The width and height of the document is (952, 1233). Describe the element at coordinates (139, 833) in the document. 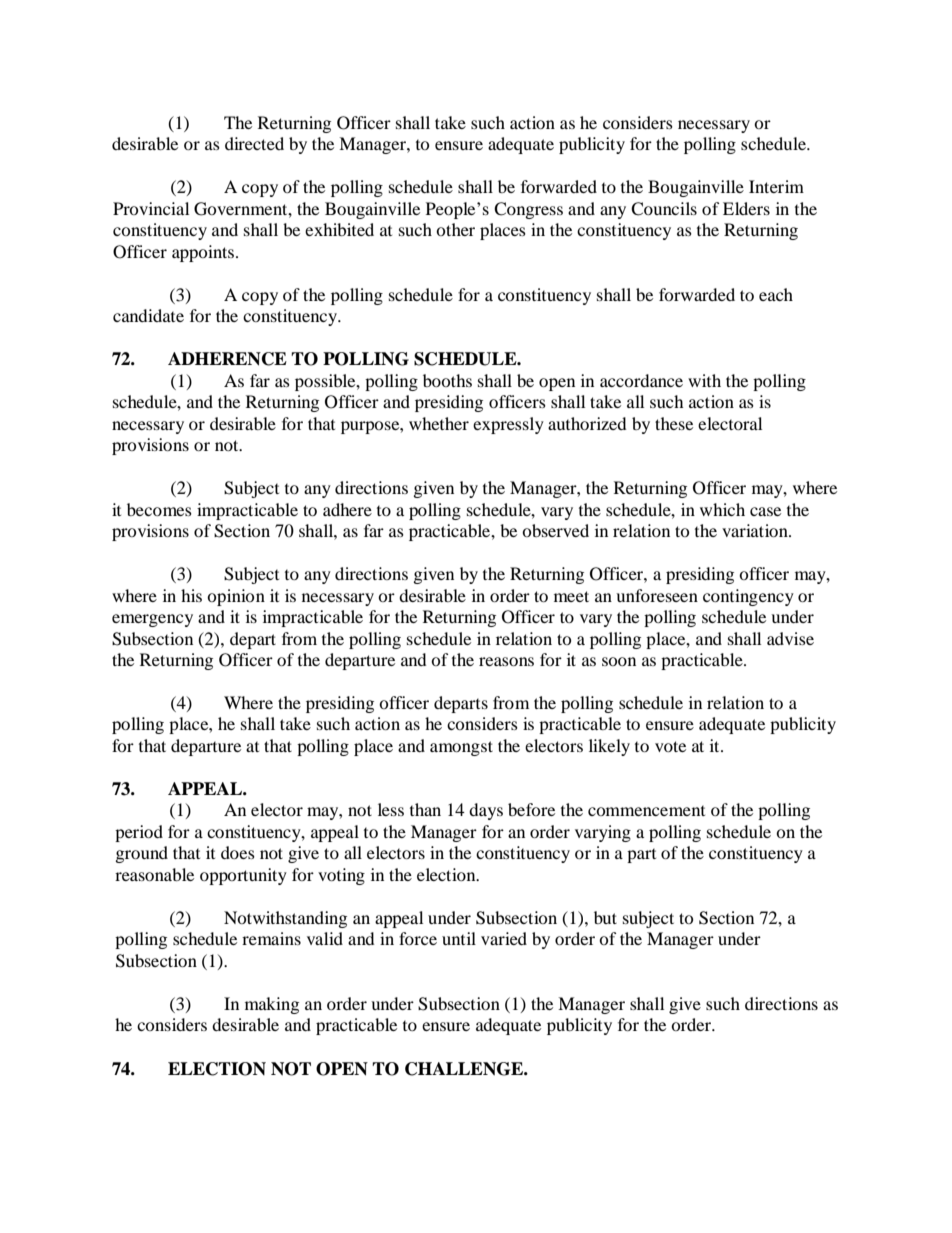

I see `period` at that location.
